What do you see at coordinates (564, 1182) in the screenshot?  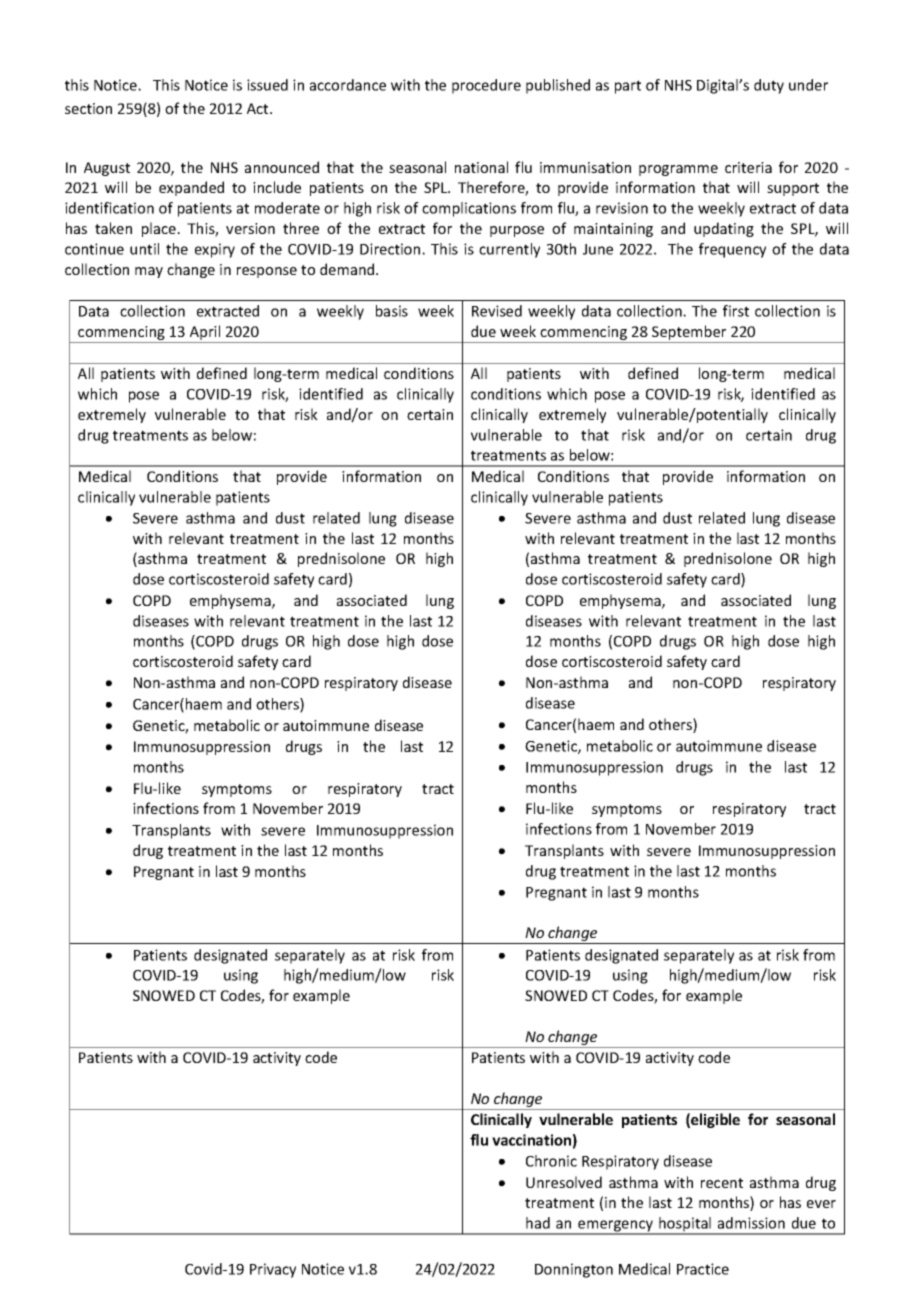 I see `Unresolved` at bounding box center [564, 1182].
